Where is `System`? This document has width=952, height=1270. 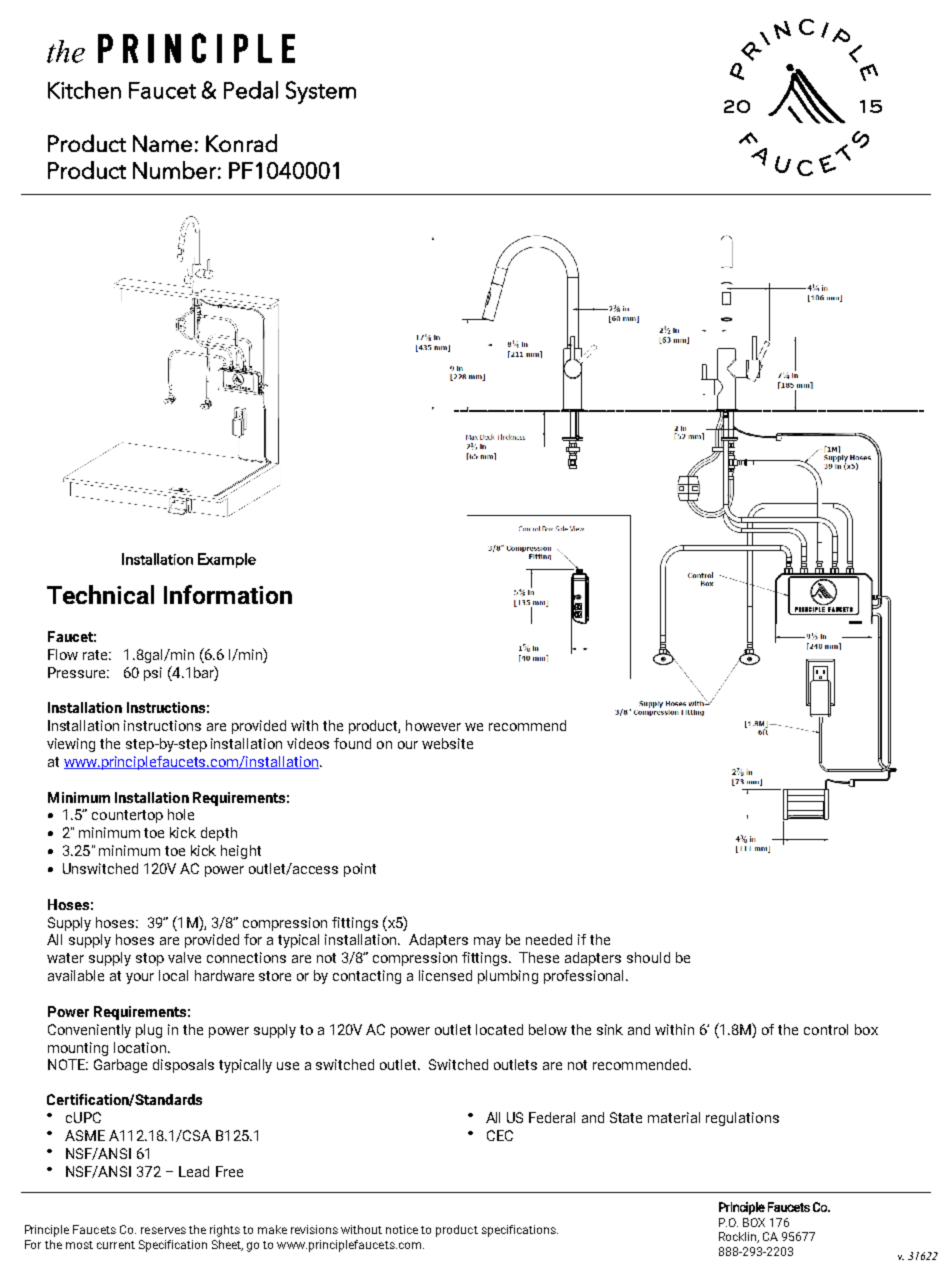 System is located at coordinates (321, 92).
